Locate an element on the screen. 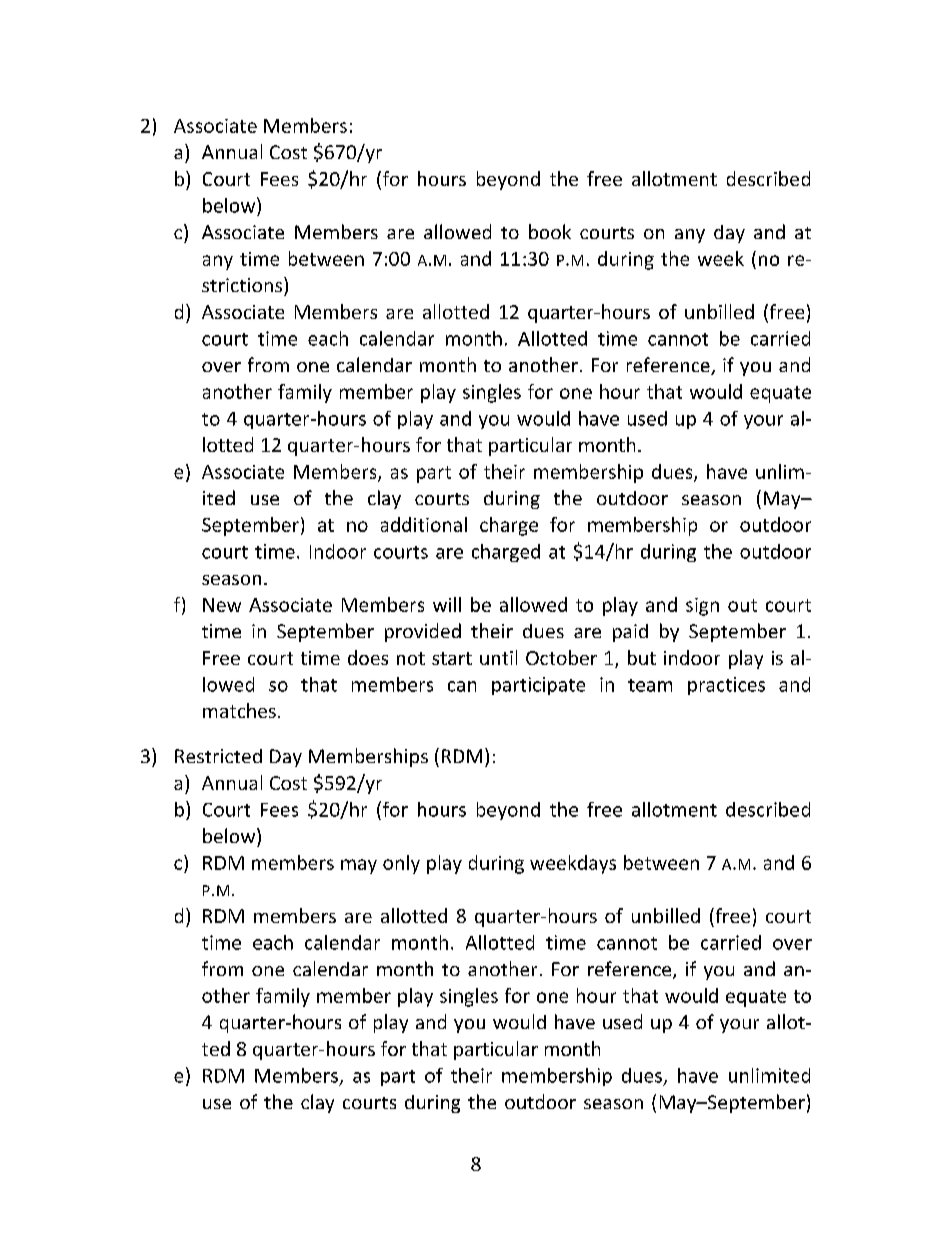 This screenshot has height=1233, width=952. matches is located at coordinates (239, 710).
